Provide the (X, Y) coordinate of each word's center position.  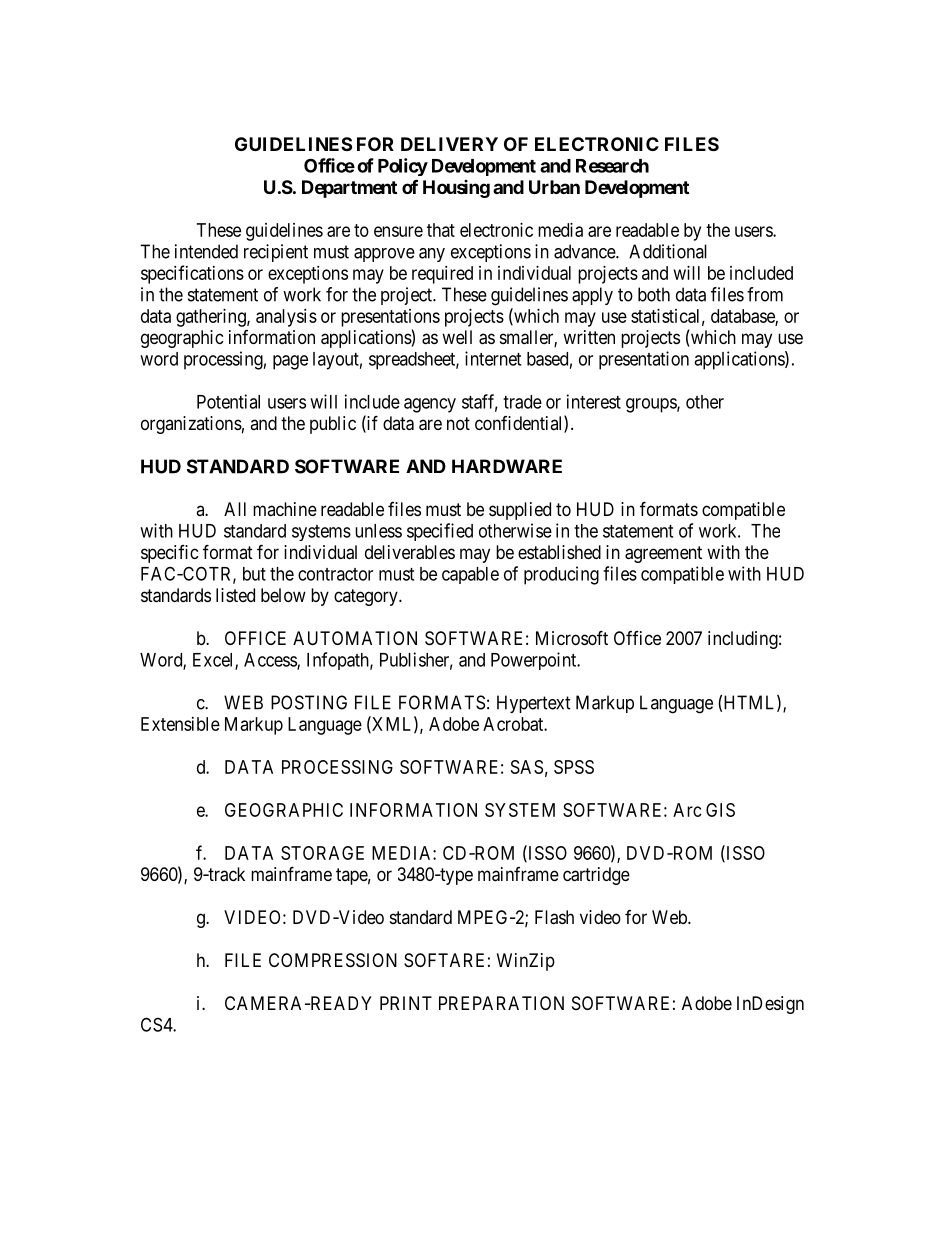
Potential (228, 401)
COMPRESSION (333, 960)
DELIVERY (449, 144)
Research (612, 166)
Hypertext (534, 704)
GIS (720, 810)
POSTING (309, 702)
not (458, 423)
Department (349, 189)
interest (594, 401)
